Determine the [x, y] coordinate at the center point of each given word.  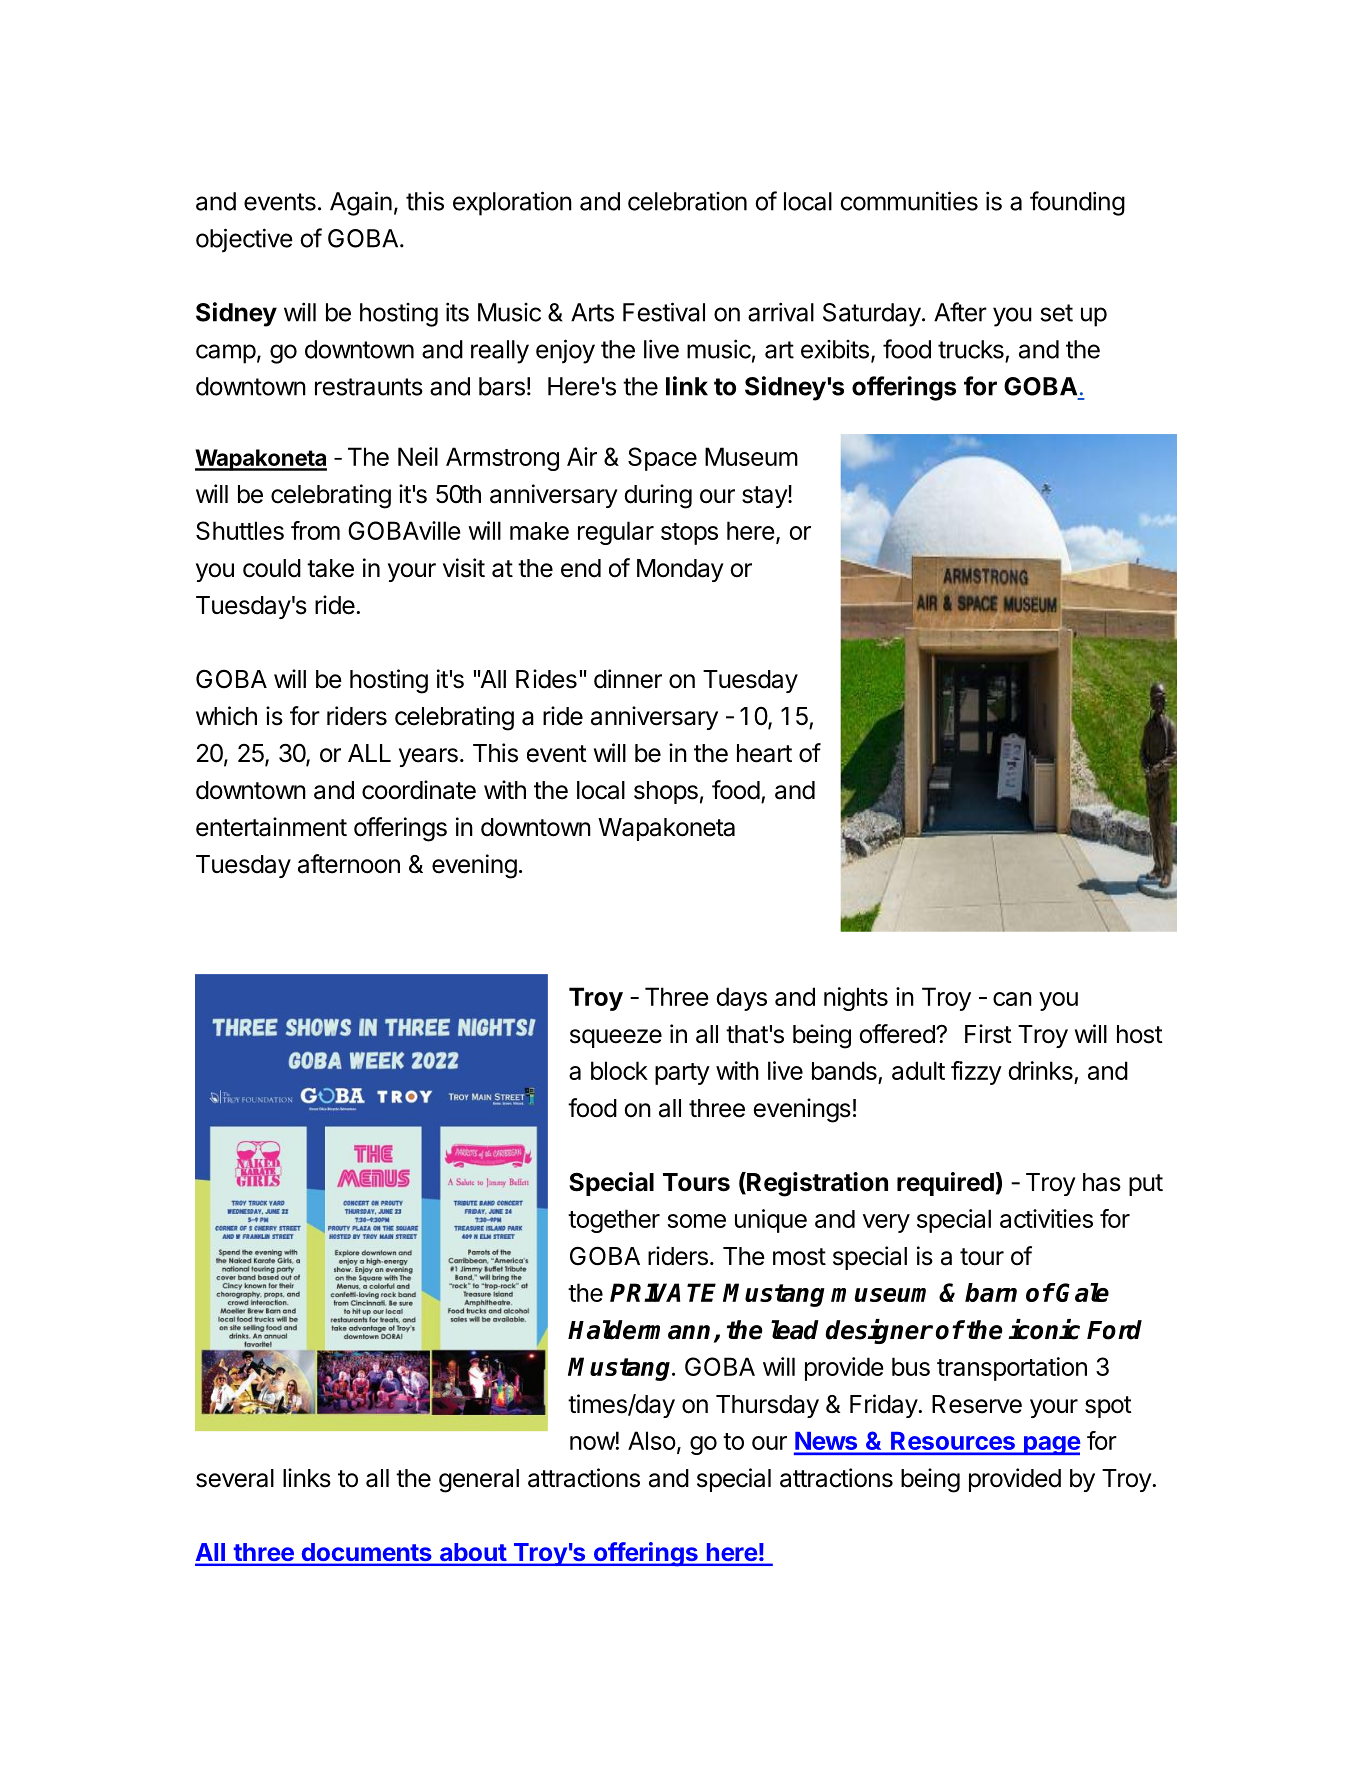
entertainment [271, 827]
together [614, 1221]
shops [666, 792]
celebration [687, 201]
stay [765, 497]
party [682, 1074]
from [315, 530]
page [1051, 1445]
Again [361, 203]
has [1102, 1182]
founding [1077, 203]
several [235, 1478]
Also [652, 1440]
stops [689, 534]
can [1012, 999]
